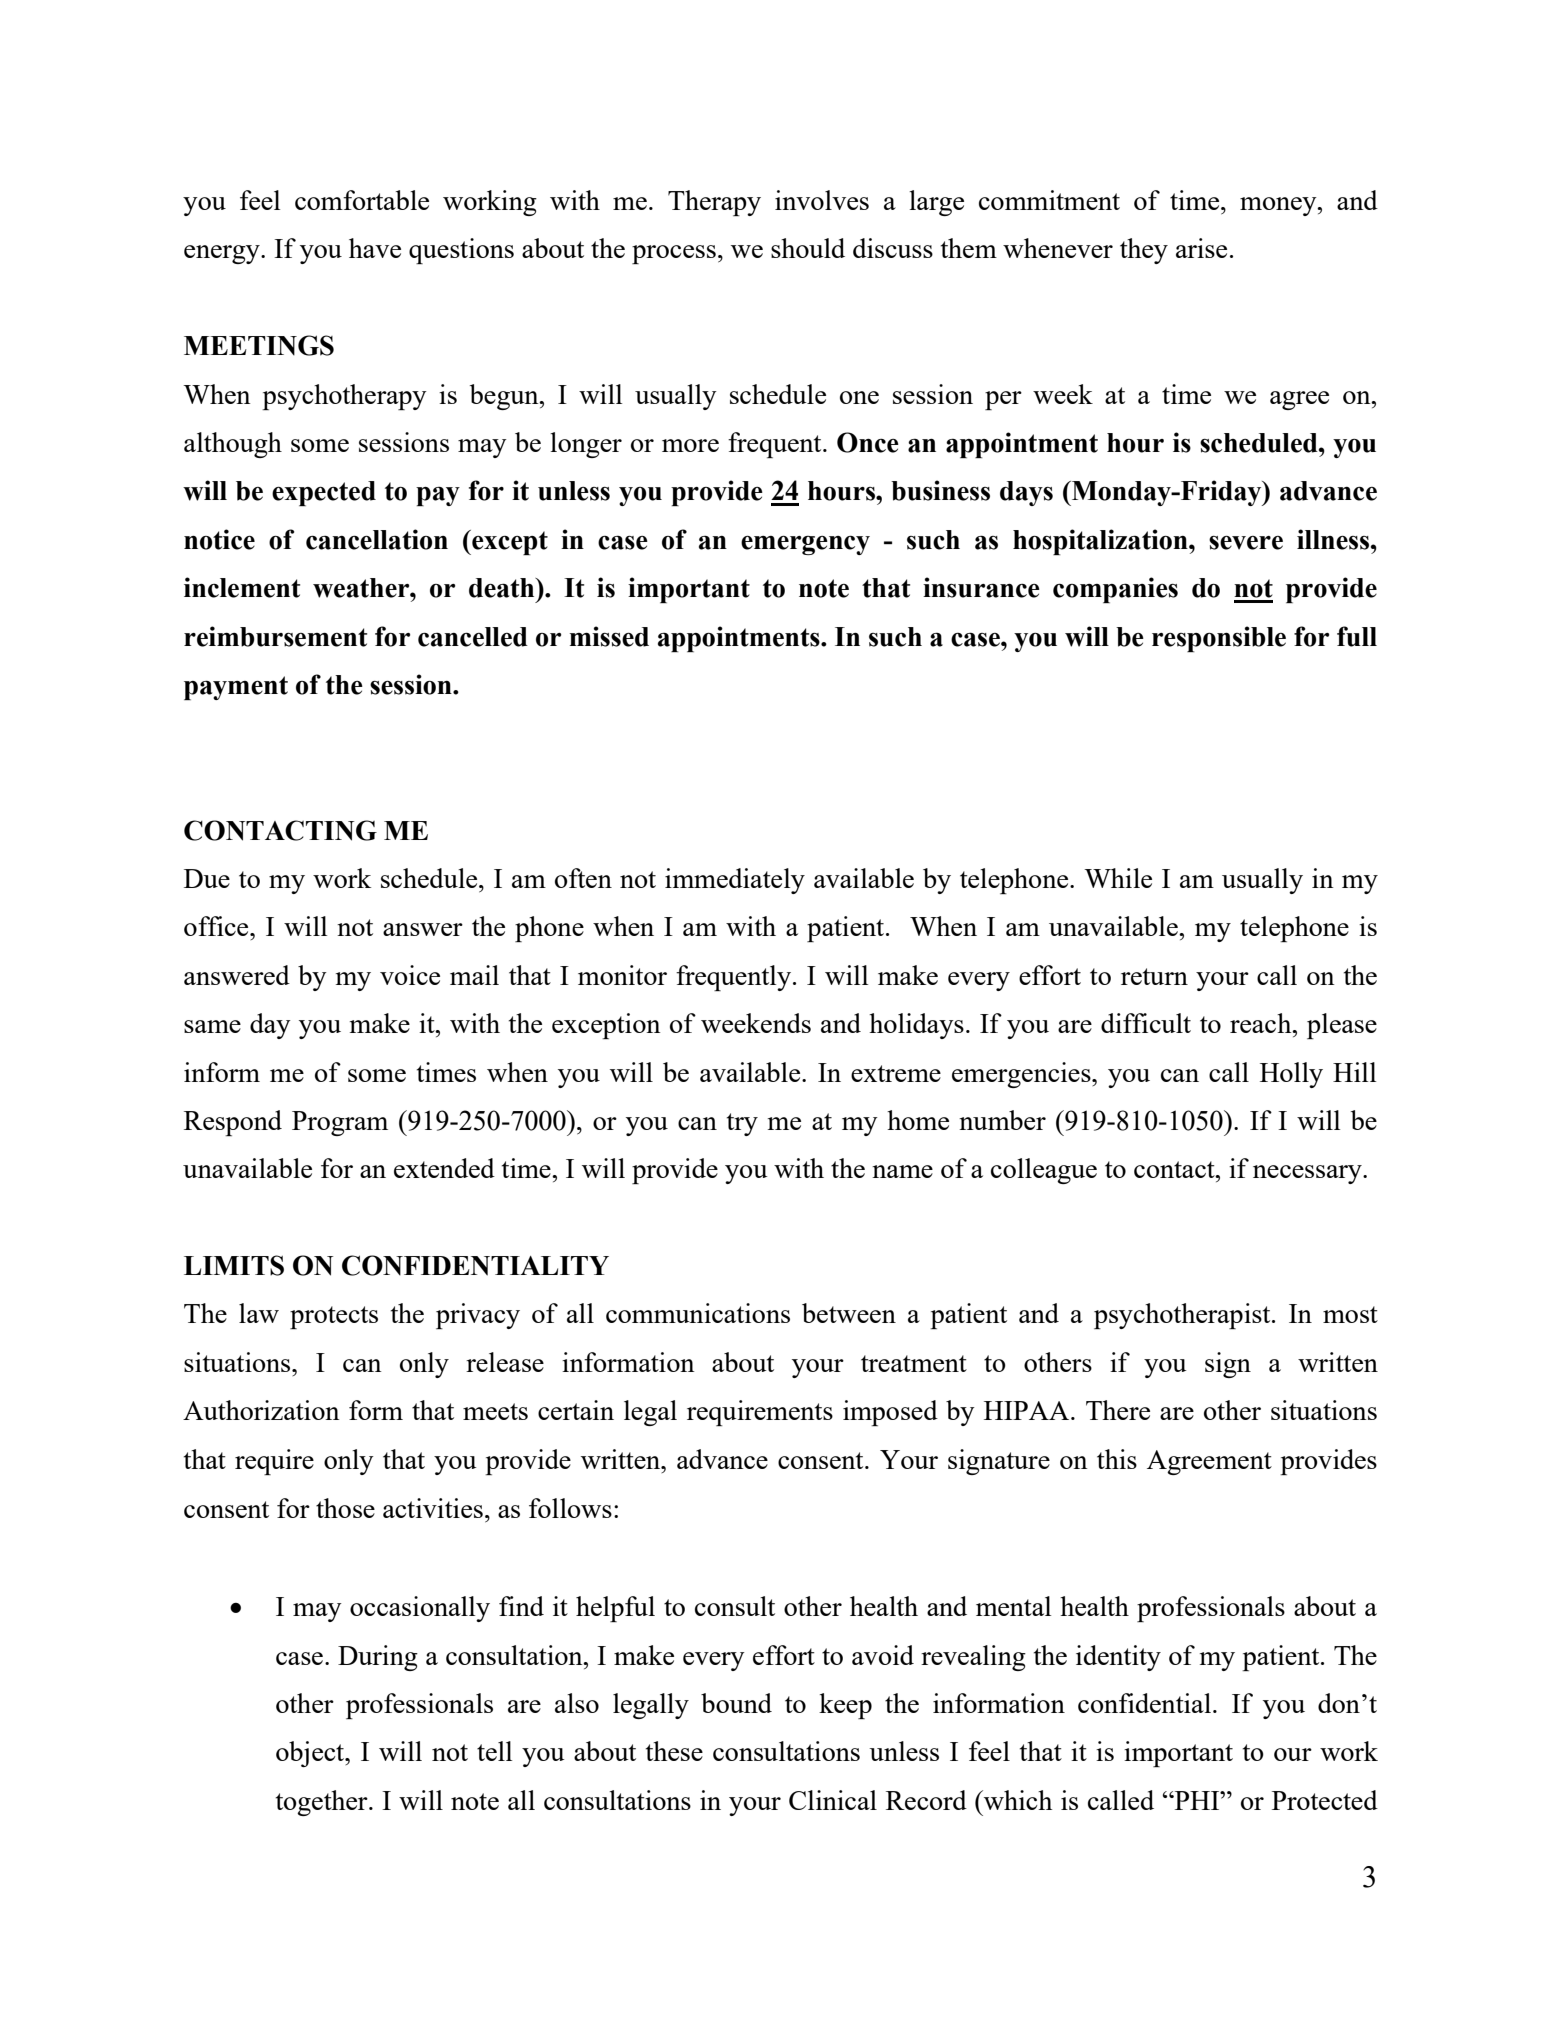 This screenshot has height=2021, width=1561. What do you see at coordinates (1308, 1174) in the screenshot?
I see `necessary` at bounding box center [1308, 1174].
